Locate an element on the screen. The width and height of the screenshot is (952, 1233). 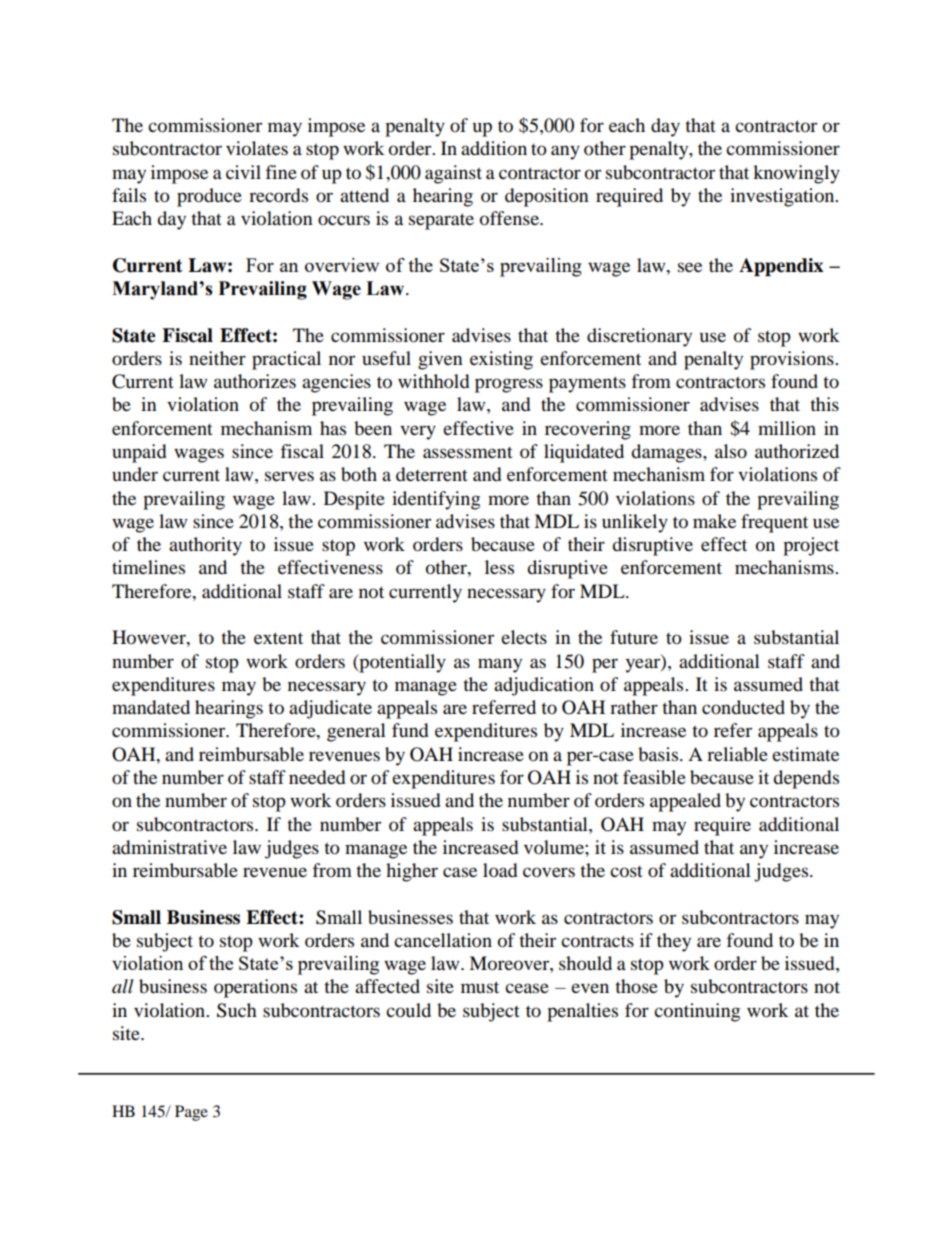
continuing is located at coordinates (697, 1012).
